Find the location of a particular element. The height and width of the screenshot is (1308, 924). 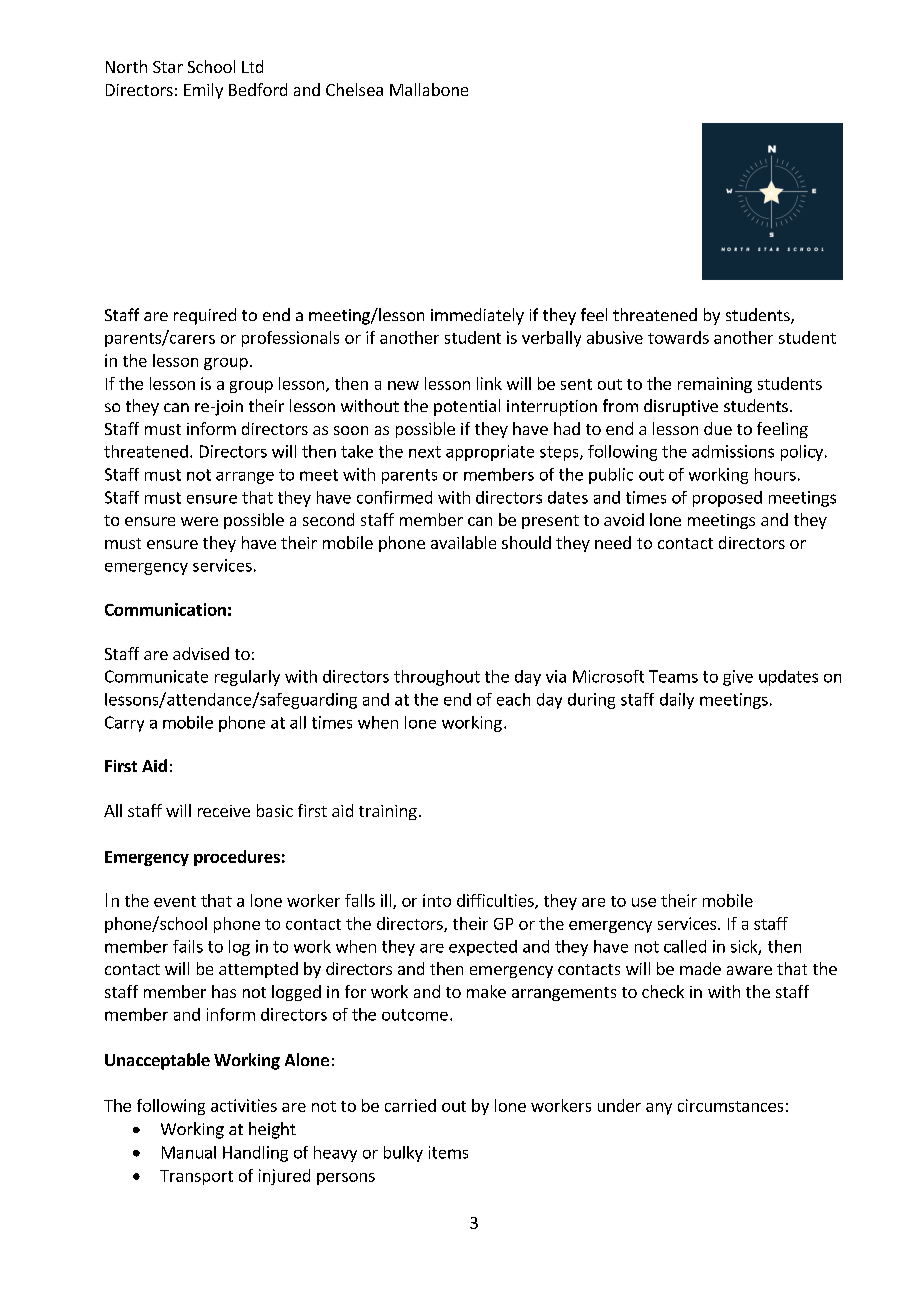

towards is located at coordinates (678, 337).
